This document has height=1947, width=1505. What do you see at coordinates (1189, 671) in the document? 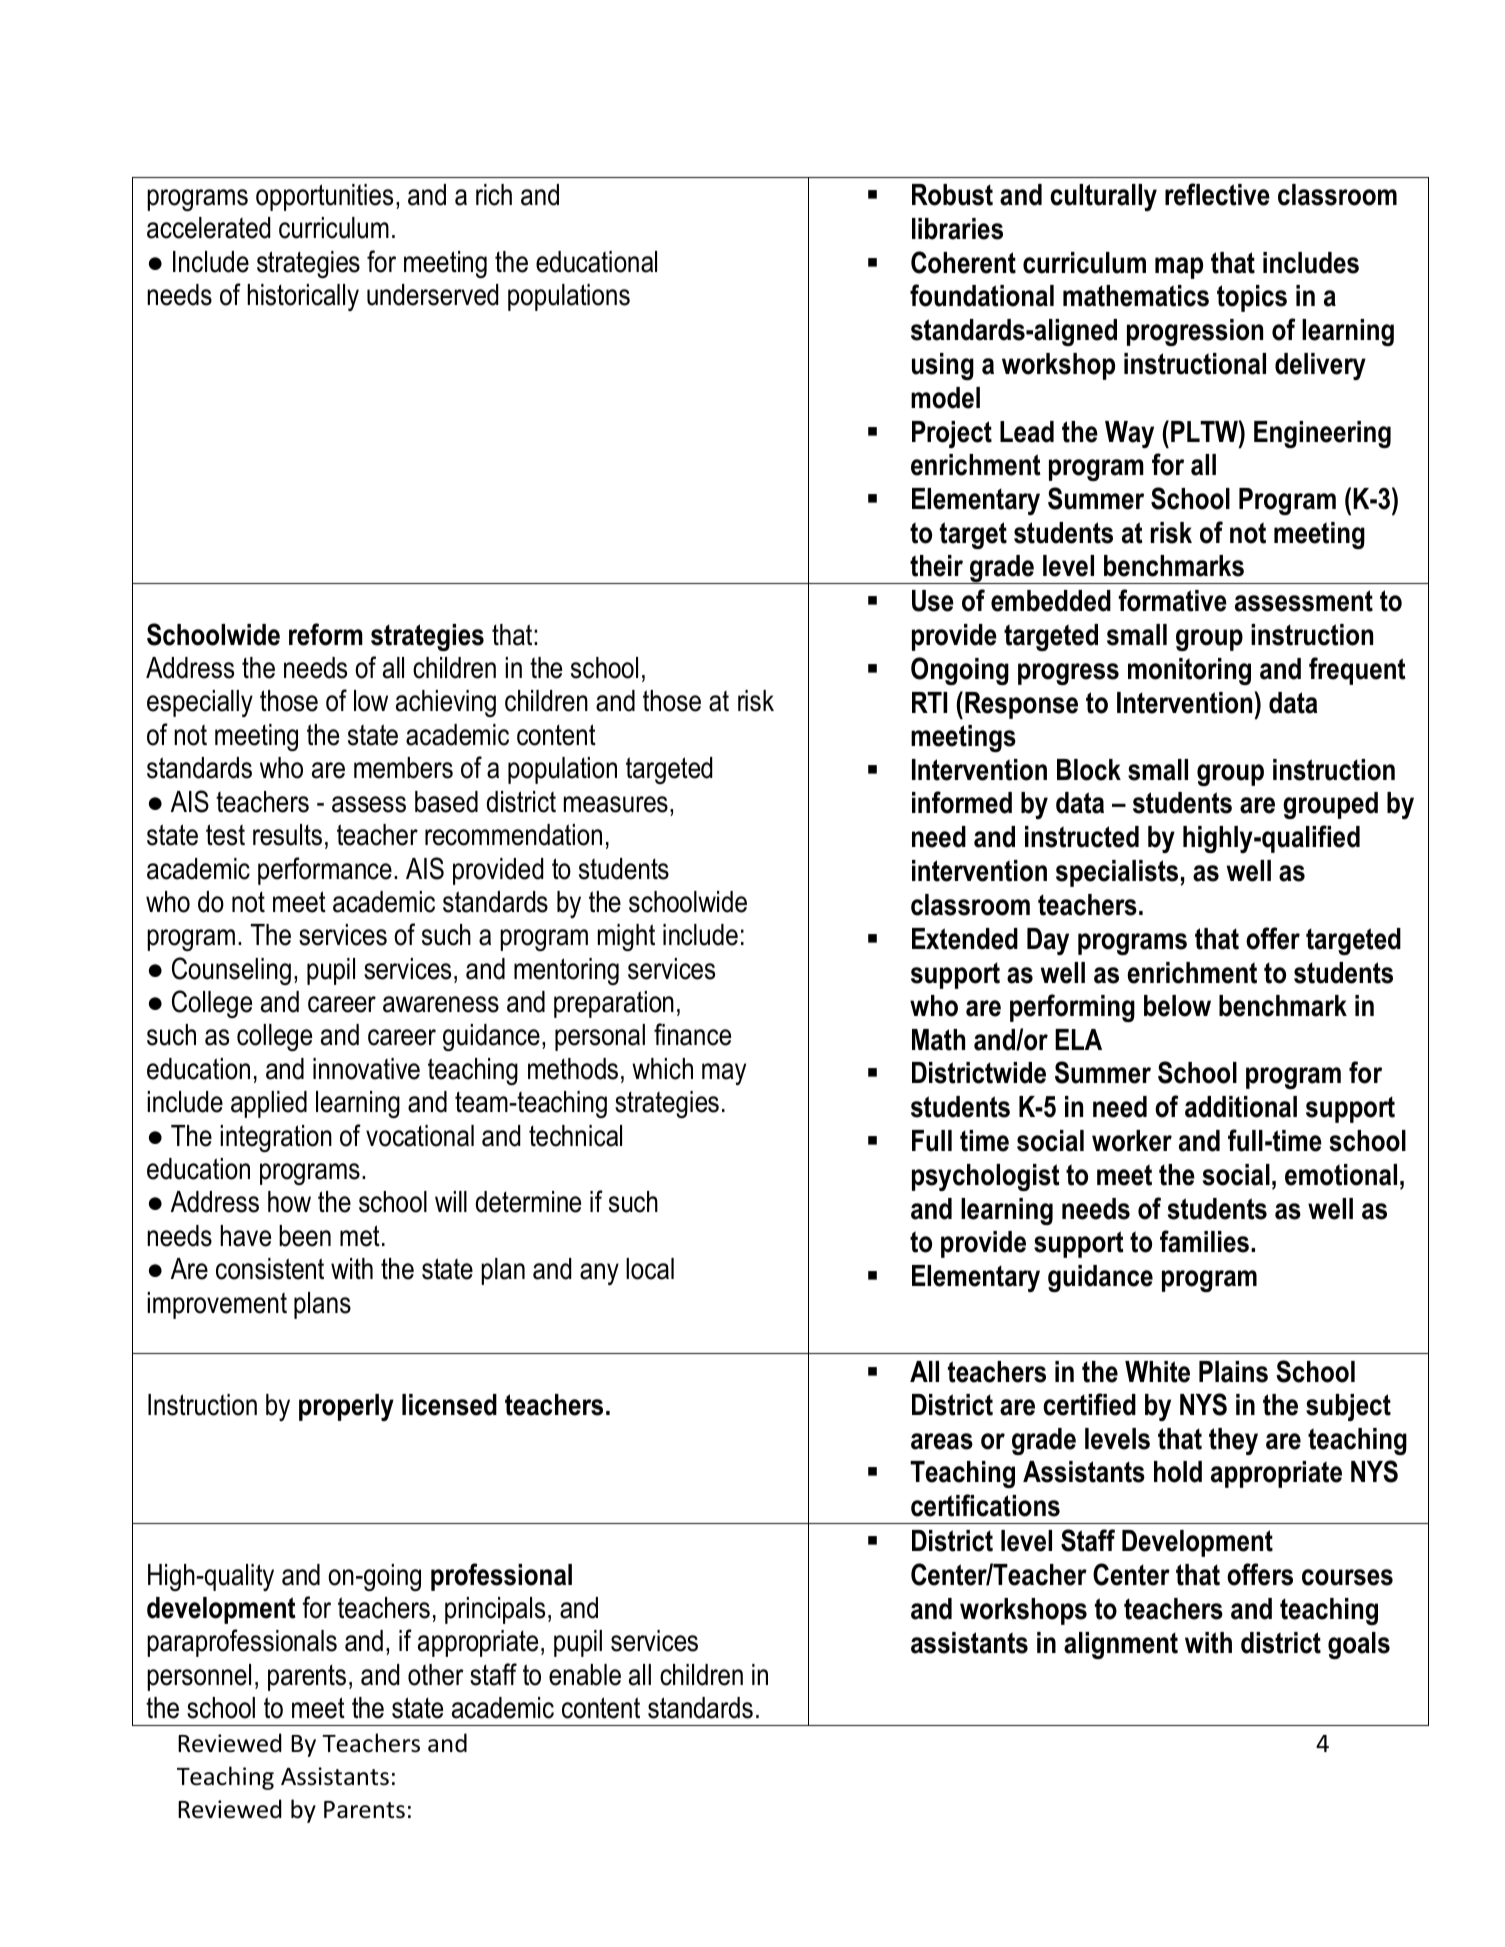
I see `monitoring` at bounding box center [1189, 671].
